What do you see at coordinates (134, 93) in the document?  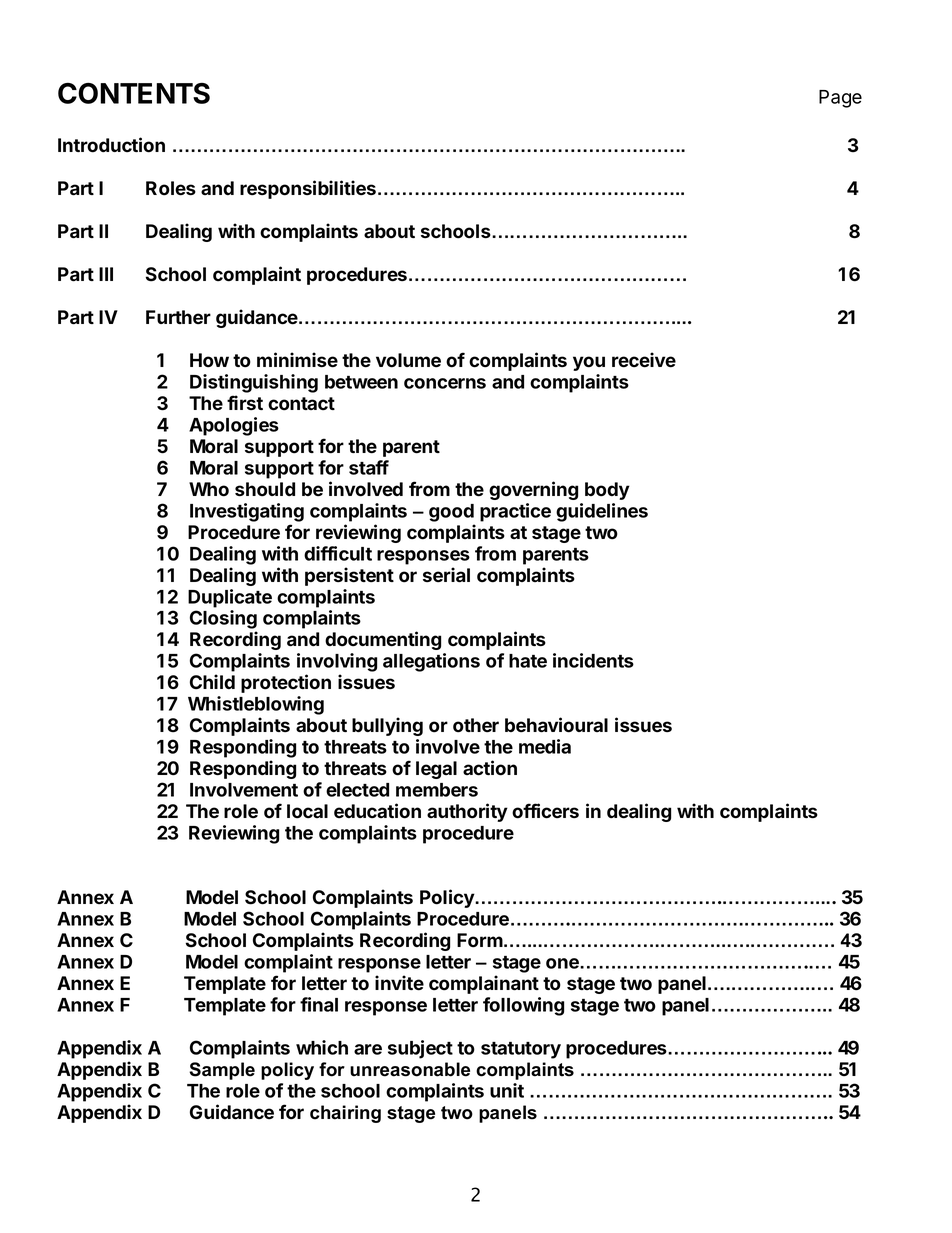 I see `CONTENTS` at bounding box center [134, 93].
